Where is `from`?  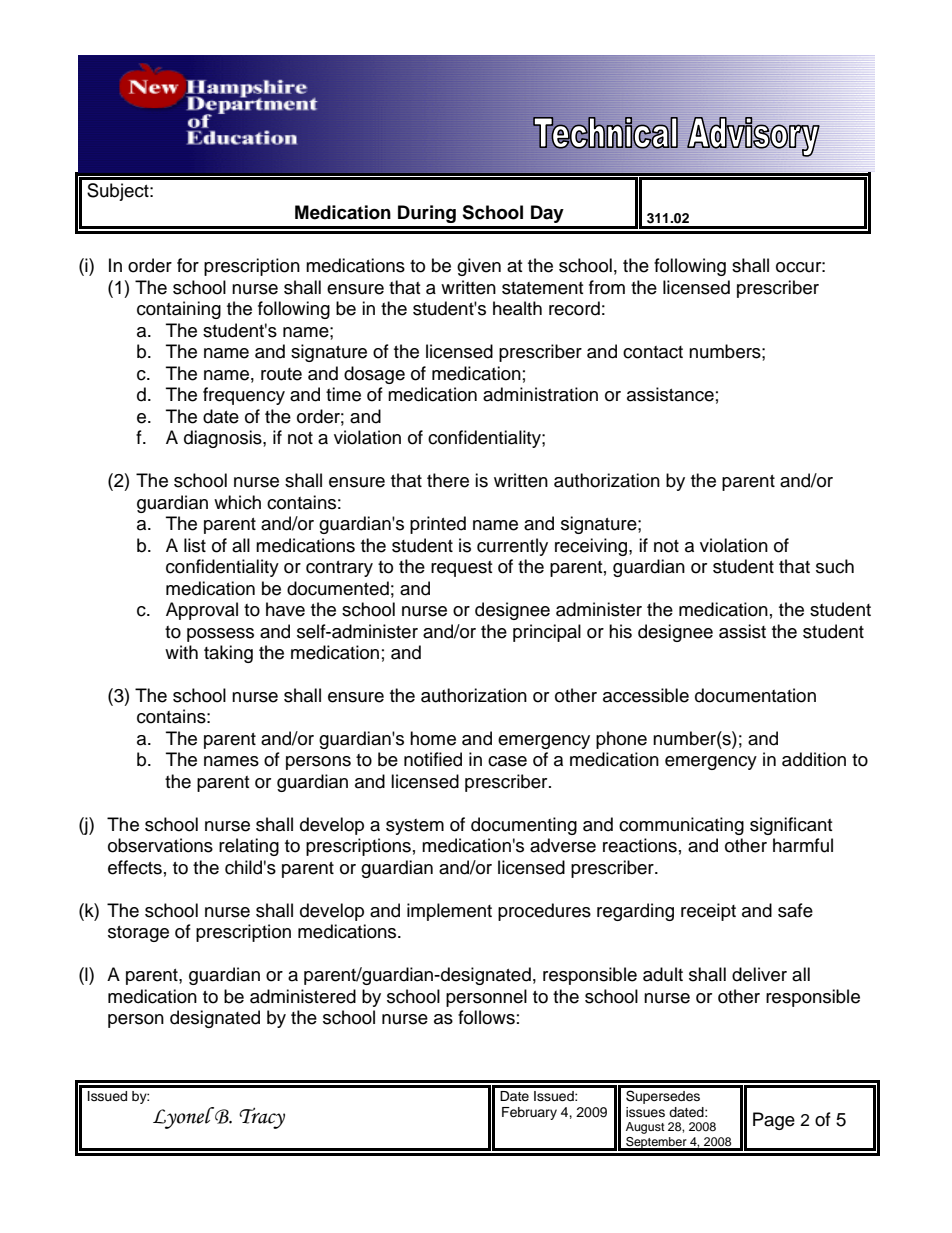 from is located at coordinates (607, 287).
